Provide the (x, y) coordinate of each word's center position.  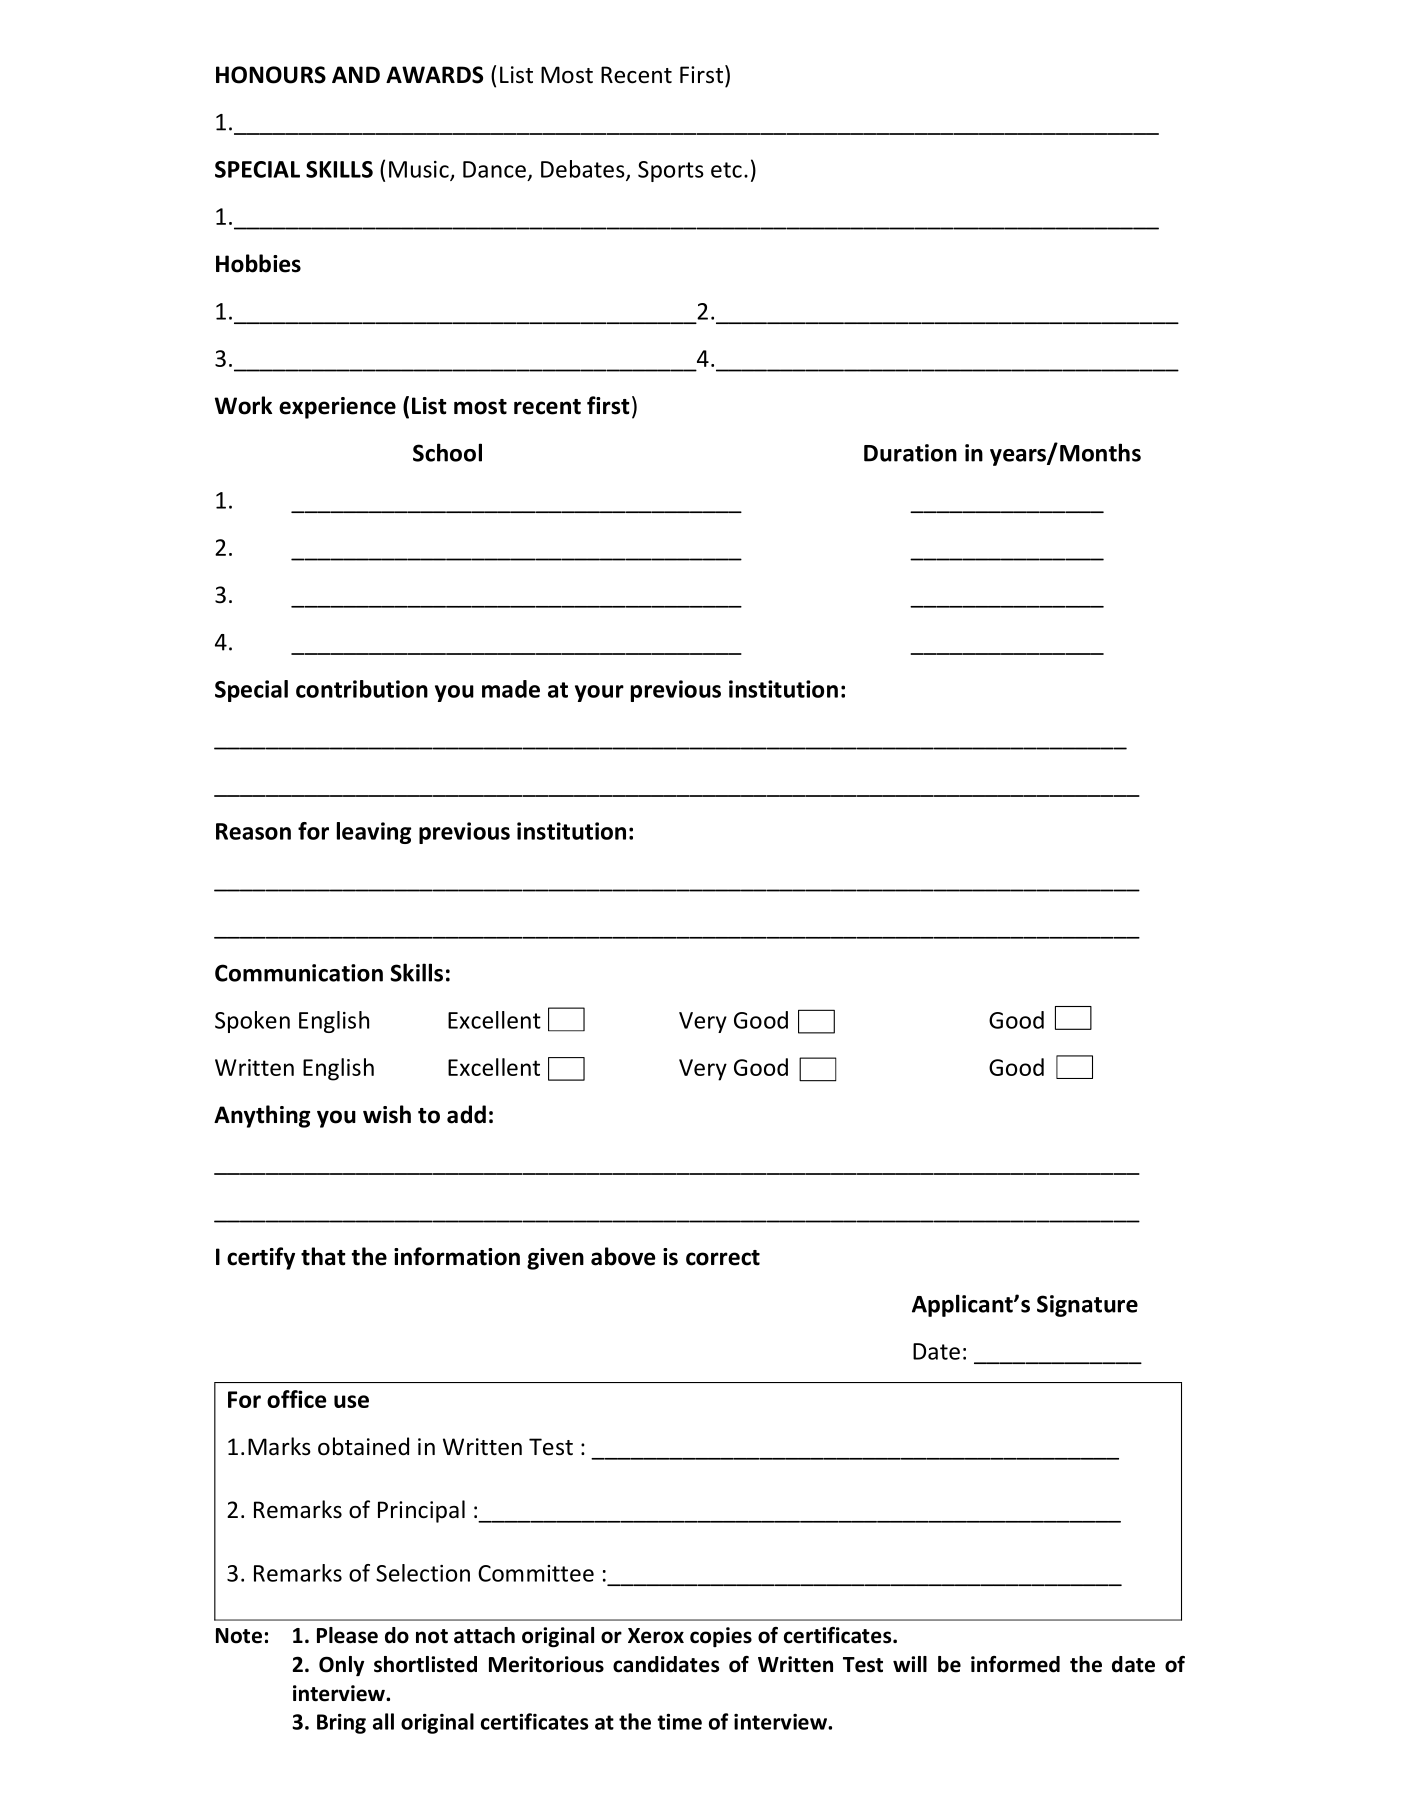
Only (341, 1666)
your (599, 693)
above (623, 1256)
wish (387, 1114)
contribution (362, 689)
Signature (1087, 1306)
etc (726, 170)
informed (1015, 1664)
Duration (910, 453)
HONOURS (271, 75)
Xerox (656, 1636)
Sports (671, 171)
